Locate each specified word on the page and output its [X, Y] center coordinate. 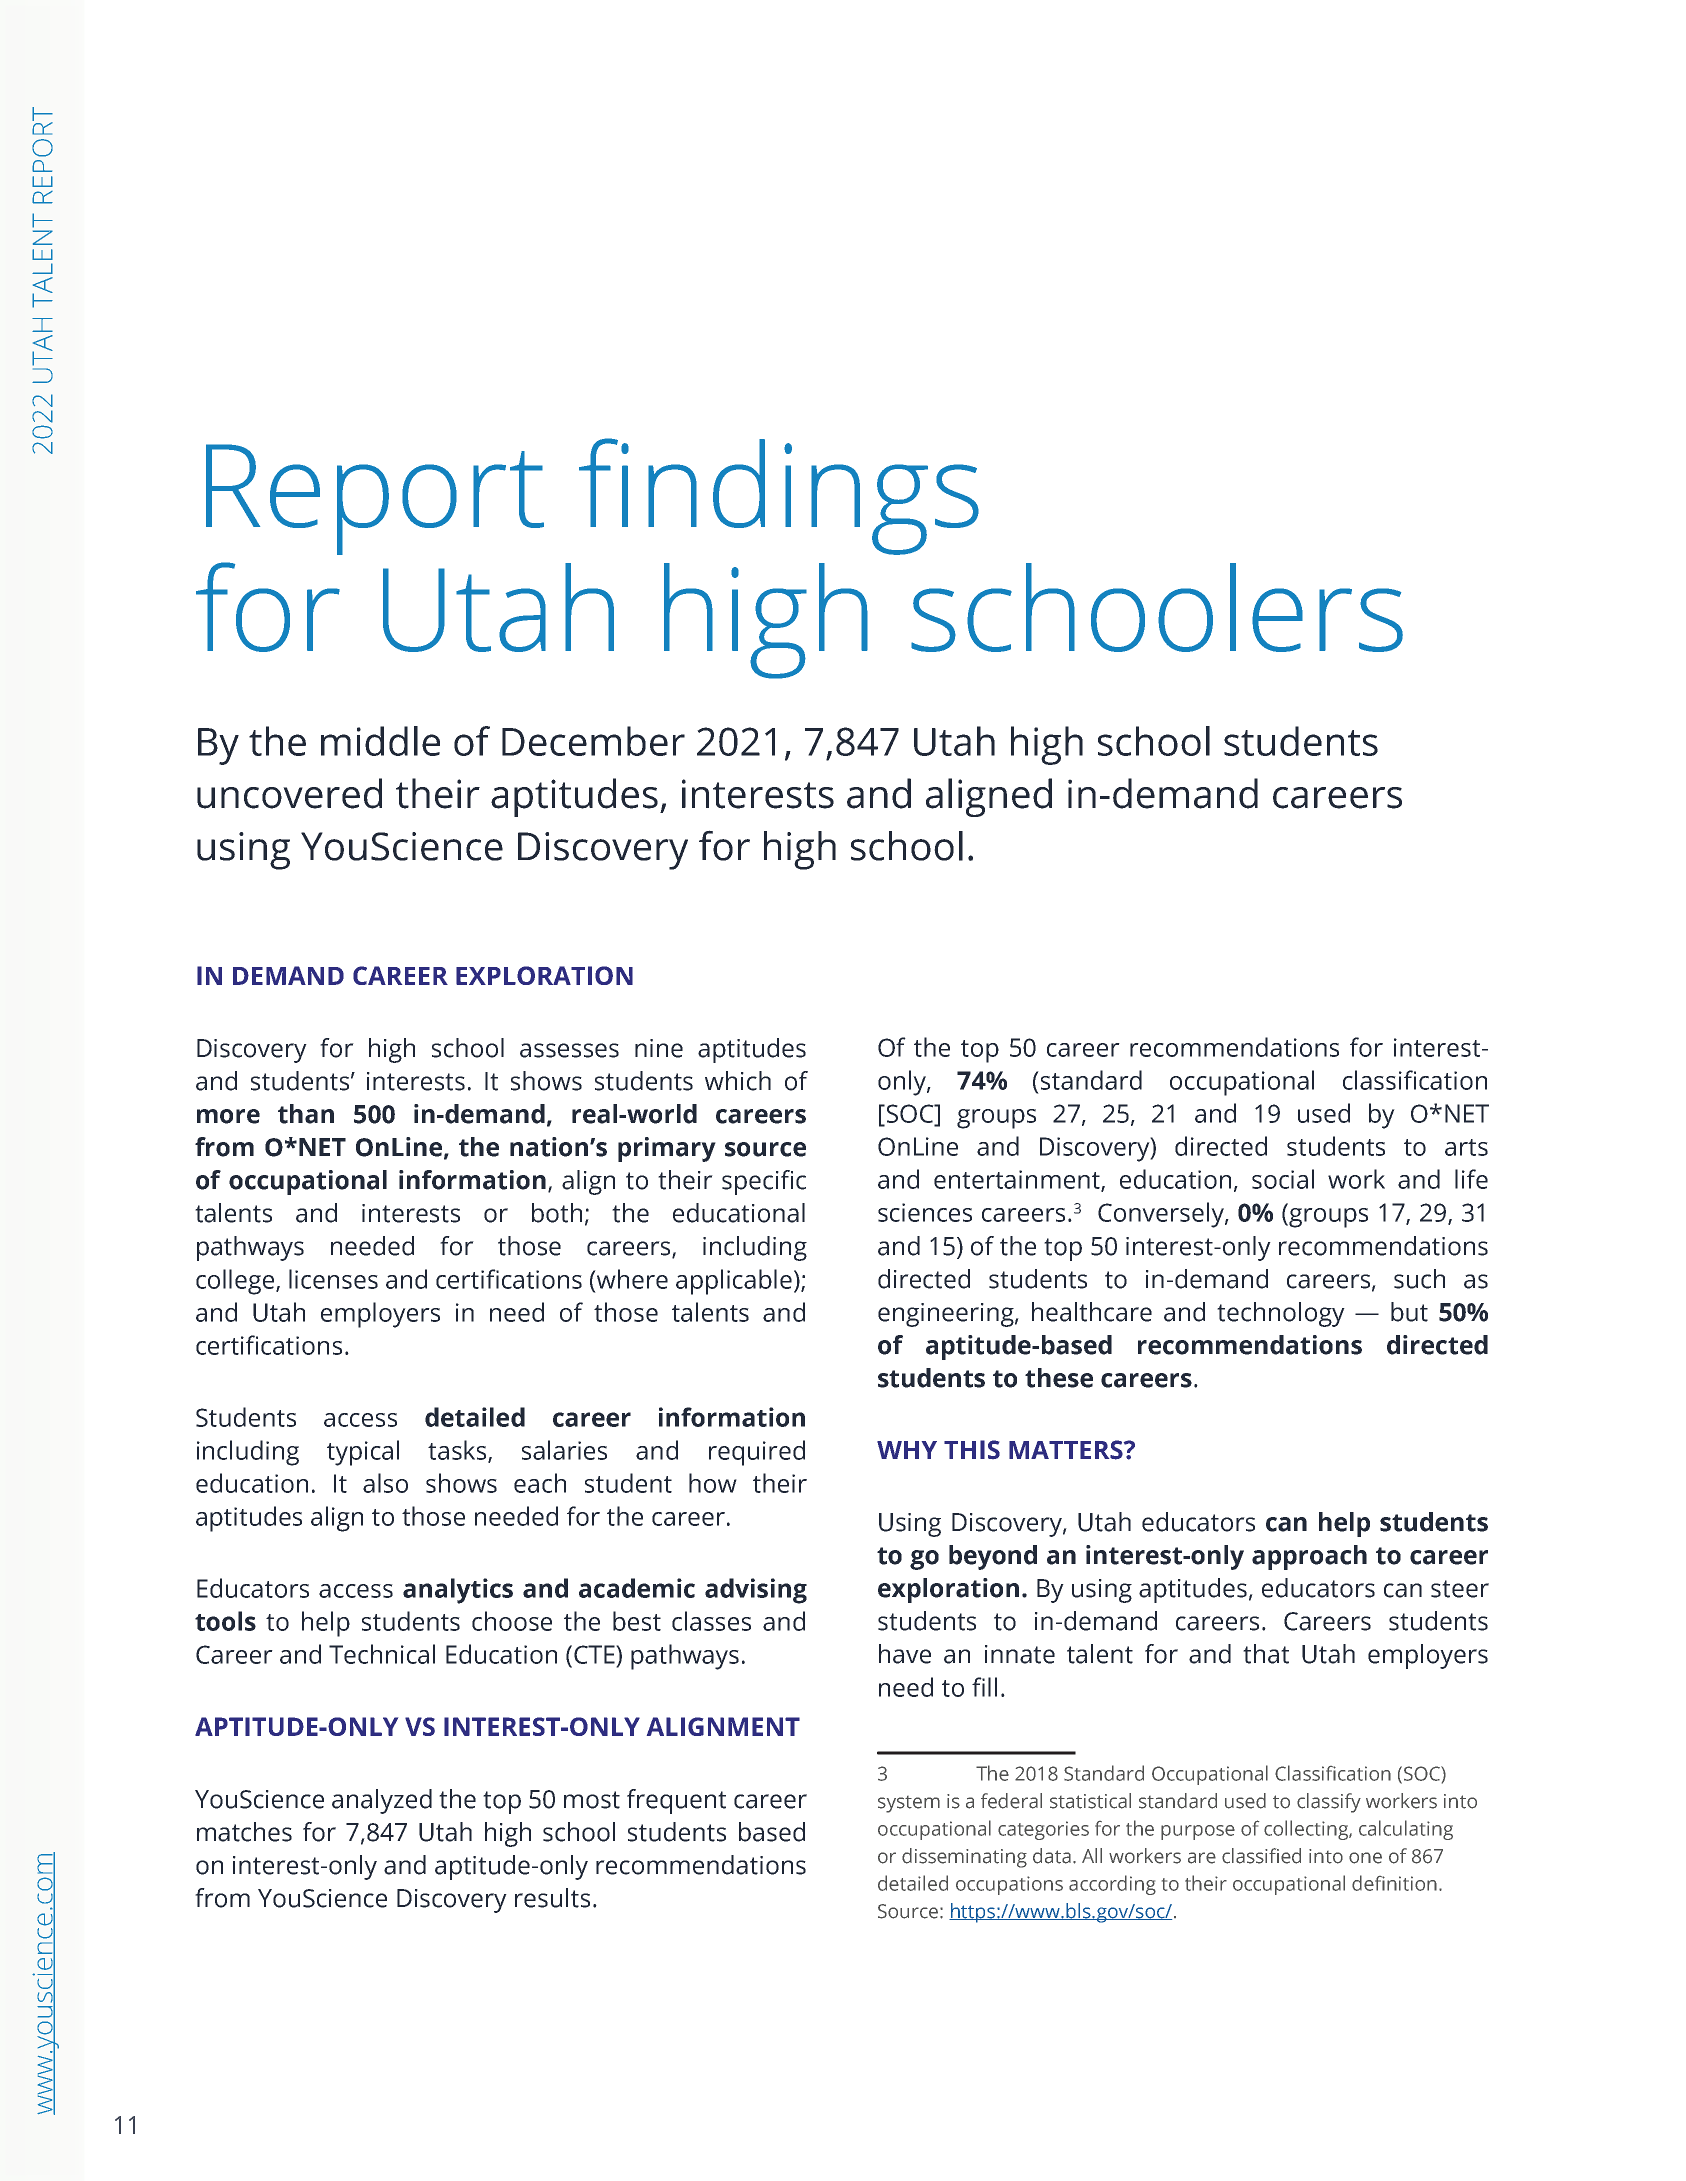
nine [659, 1048]
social [1283, 1179]
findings [779, 496]
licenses [333, 1279]
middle [380, 741]
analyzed [382, 1801]
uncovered [289, 793]
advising [756, 1591]
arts [1466, 1147]
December [593, 741]
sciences [925, 1212]
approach [1309, 1557]
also [385, 1483]
